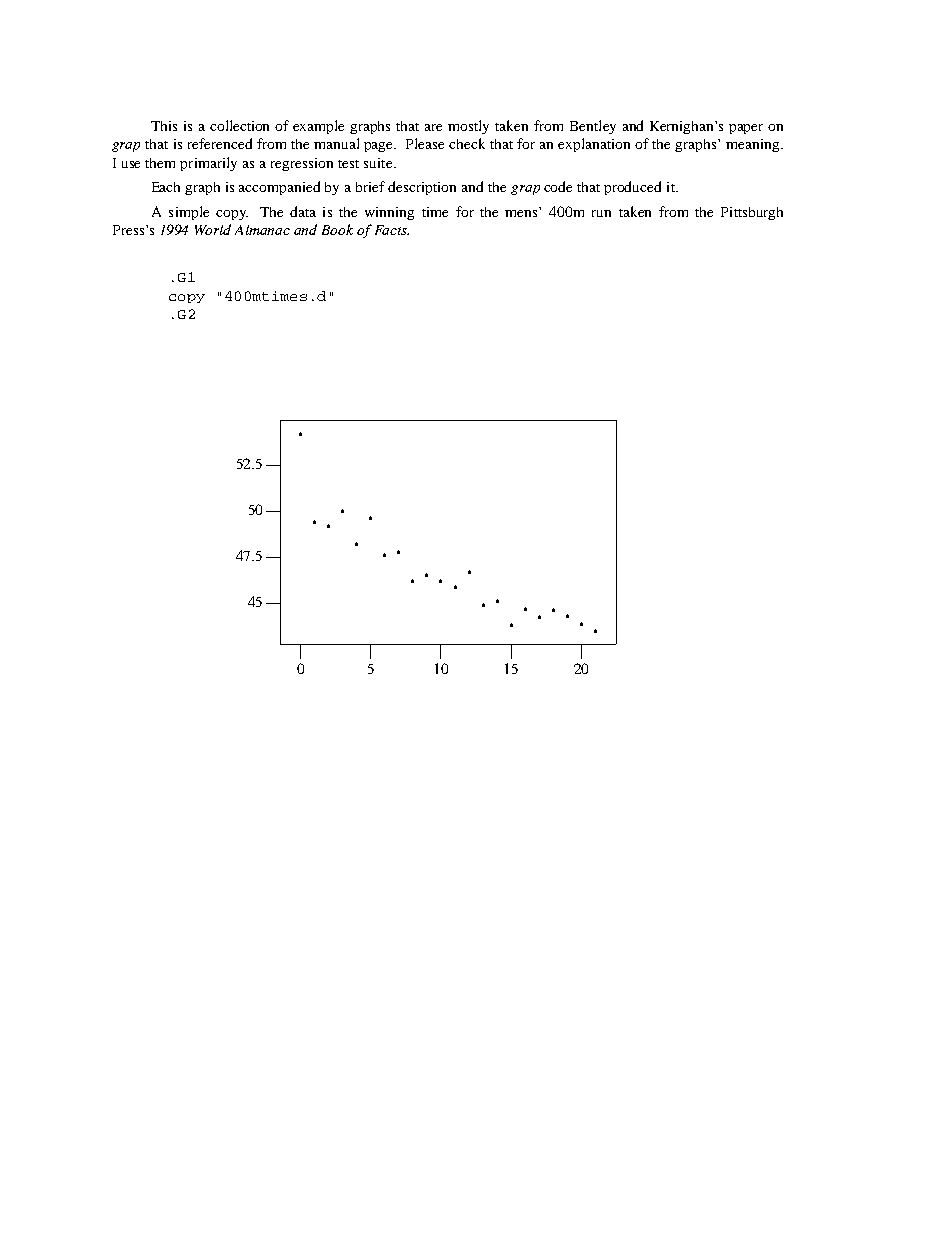  I want to click on description, so click(422, 188).
